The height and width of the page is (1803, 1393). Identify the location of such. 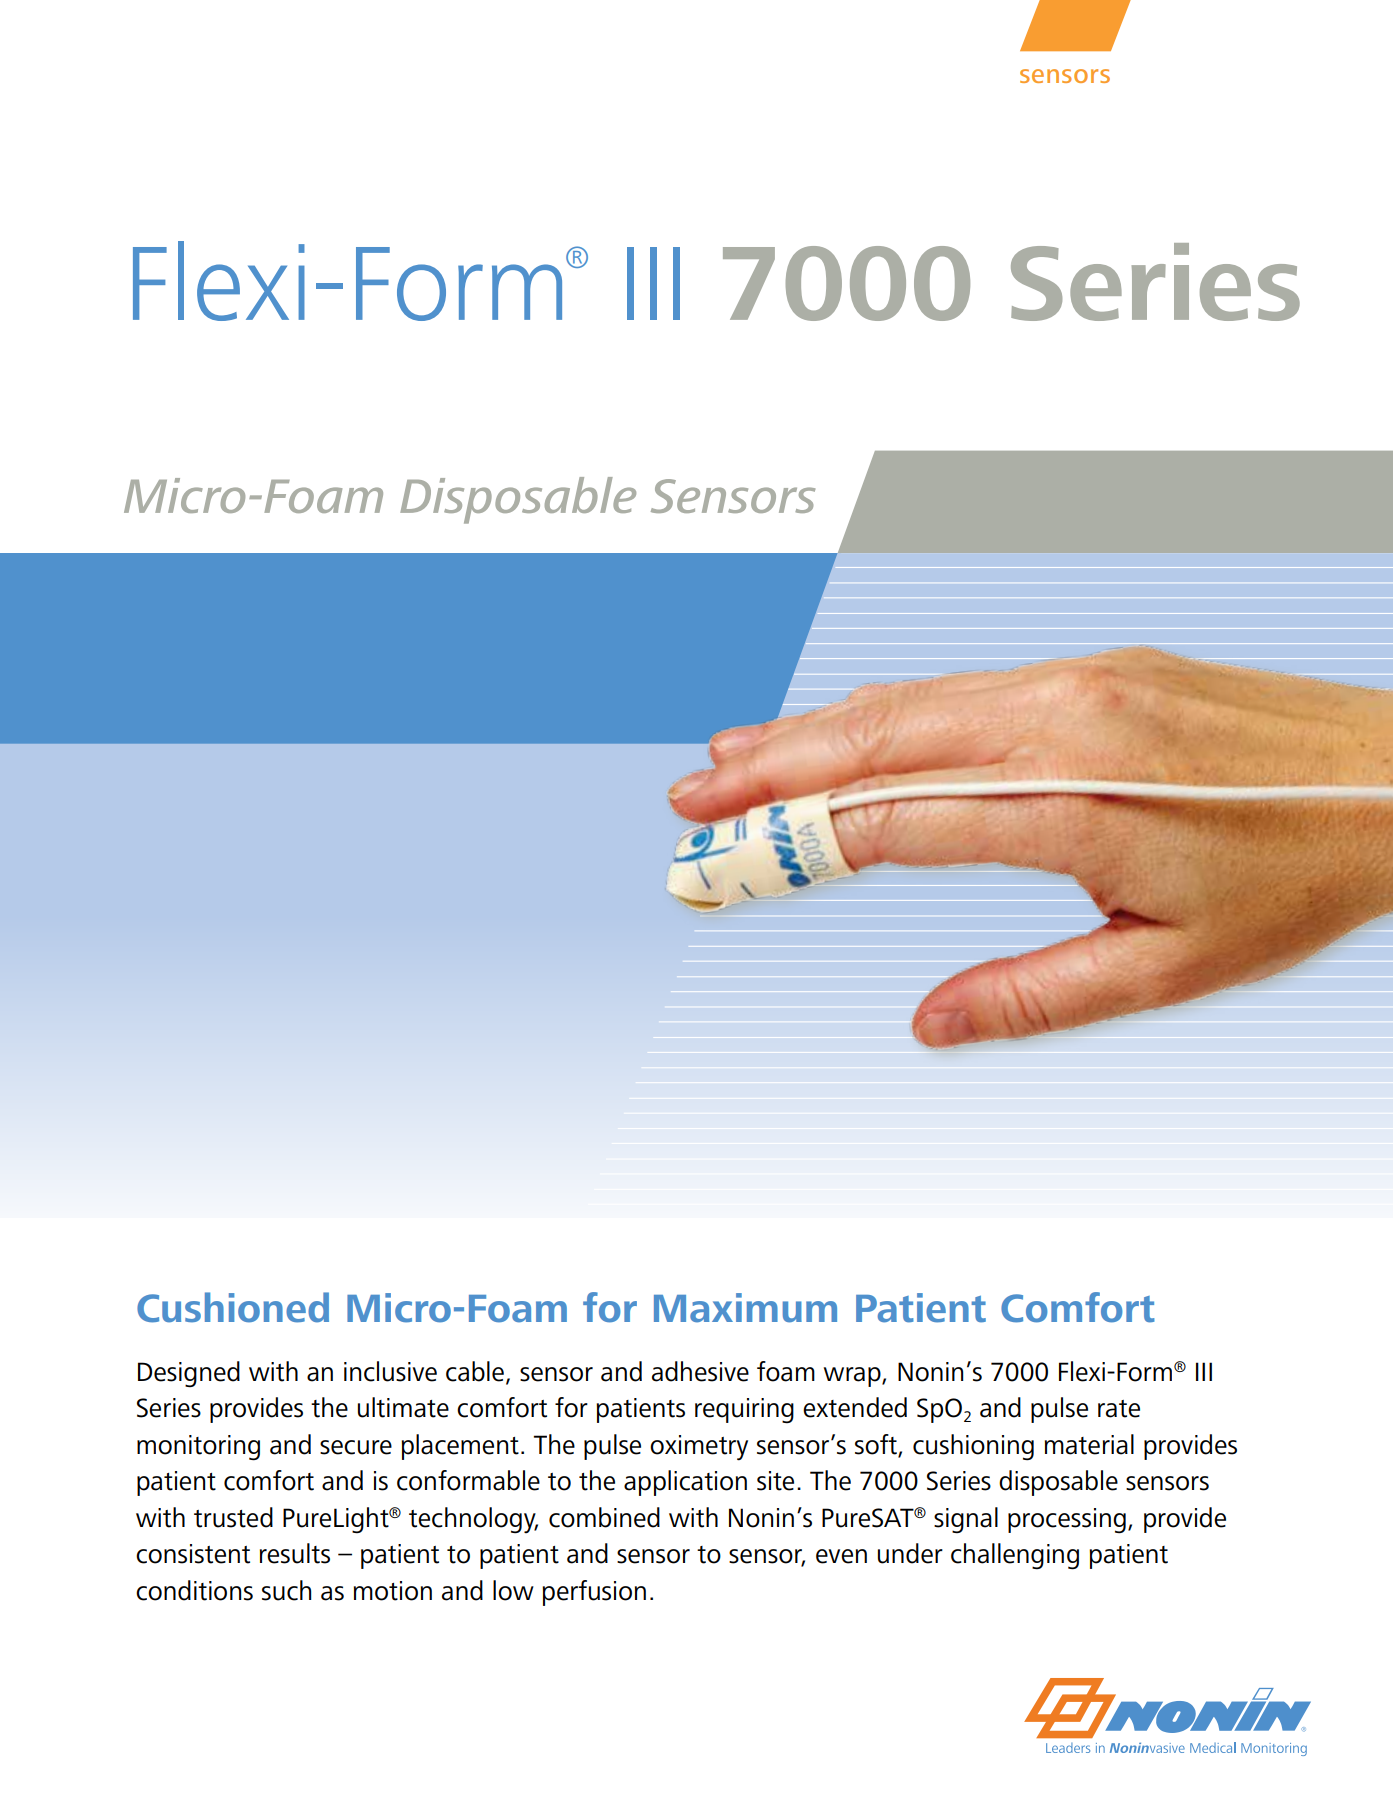
(286, 1590).
